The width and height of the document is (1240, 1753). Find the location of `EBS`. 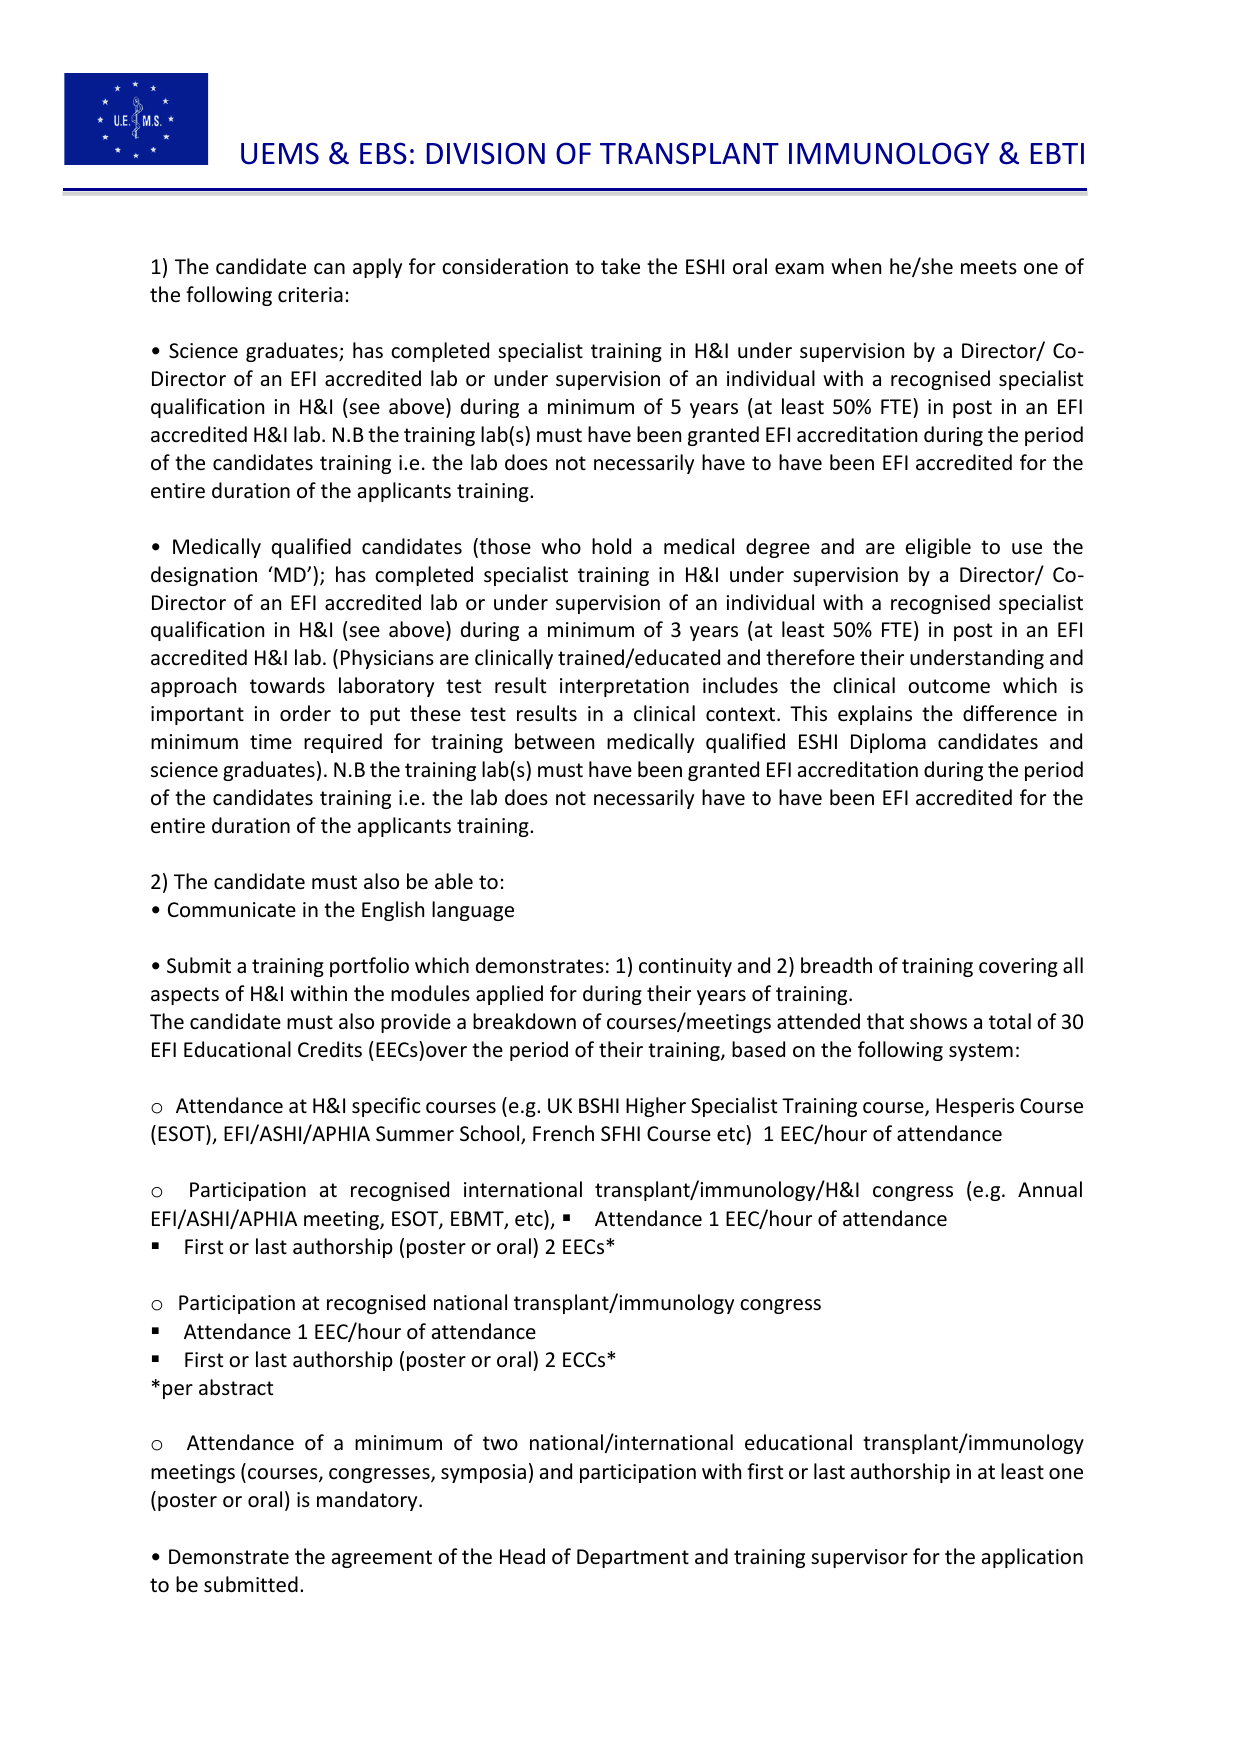

EBS is located at coordinates (383, 153).
